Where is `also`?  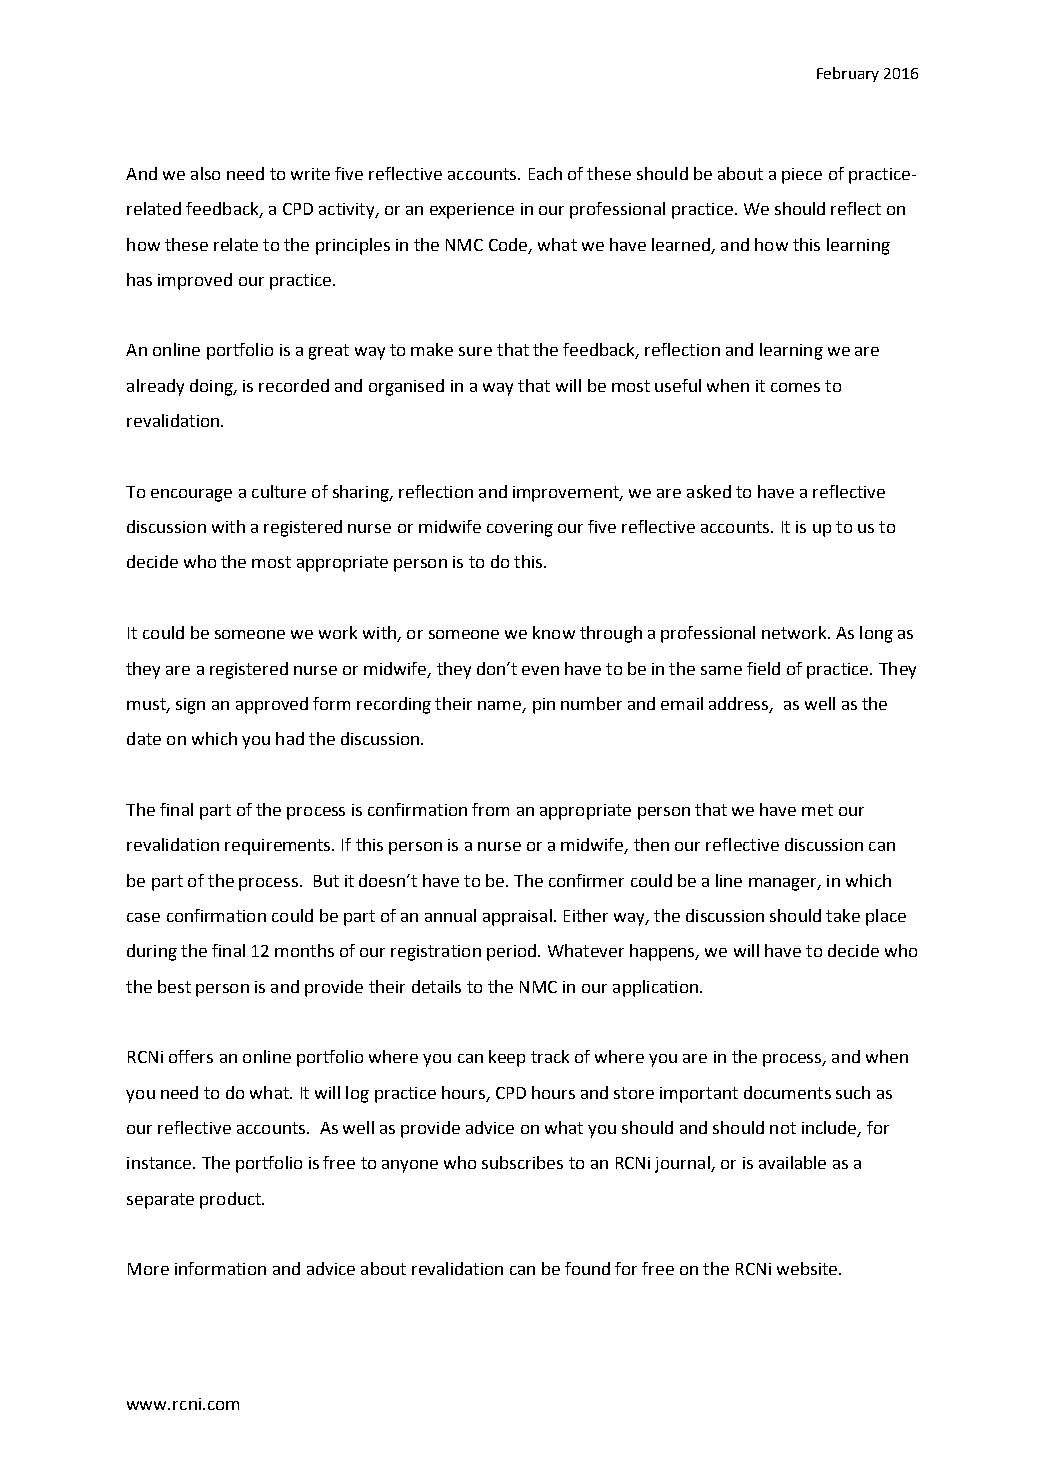 also is located at coordinates (205, 173).
